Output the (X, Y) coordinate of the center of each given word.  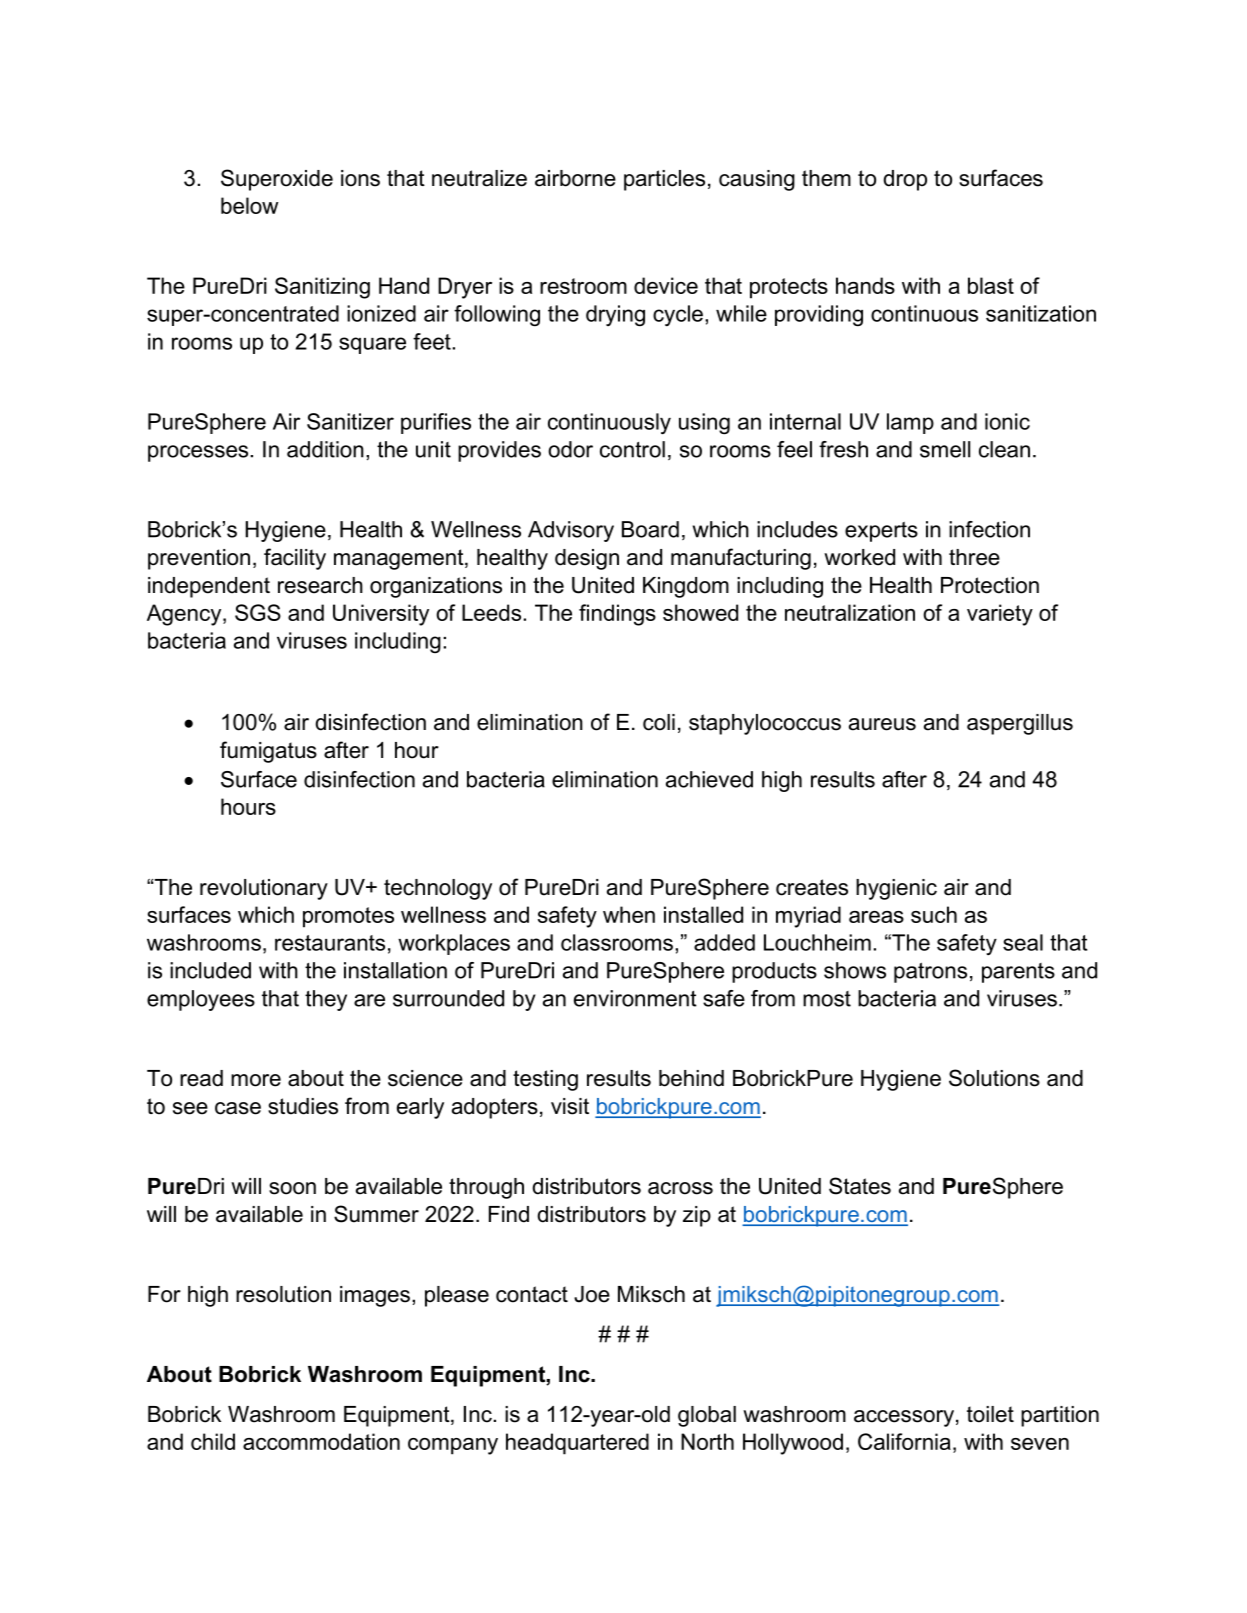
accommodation (321, 1441)
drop (905, 180)
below (249, 205)
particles (664, 180)
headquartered (577, 1444)
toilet (990, 1414)
